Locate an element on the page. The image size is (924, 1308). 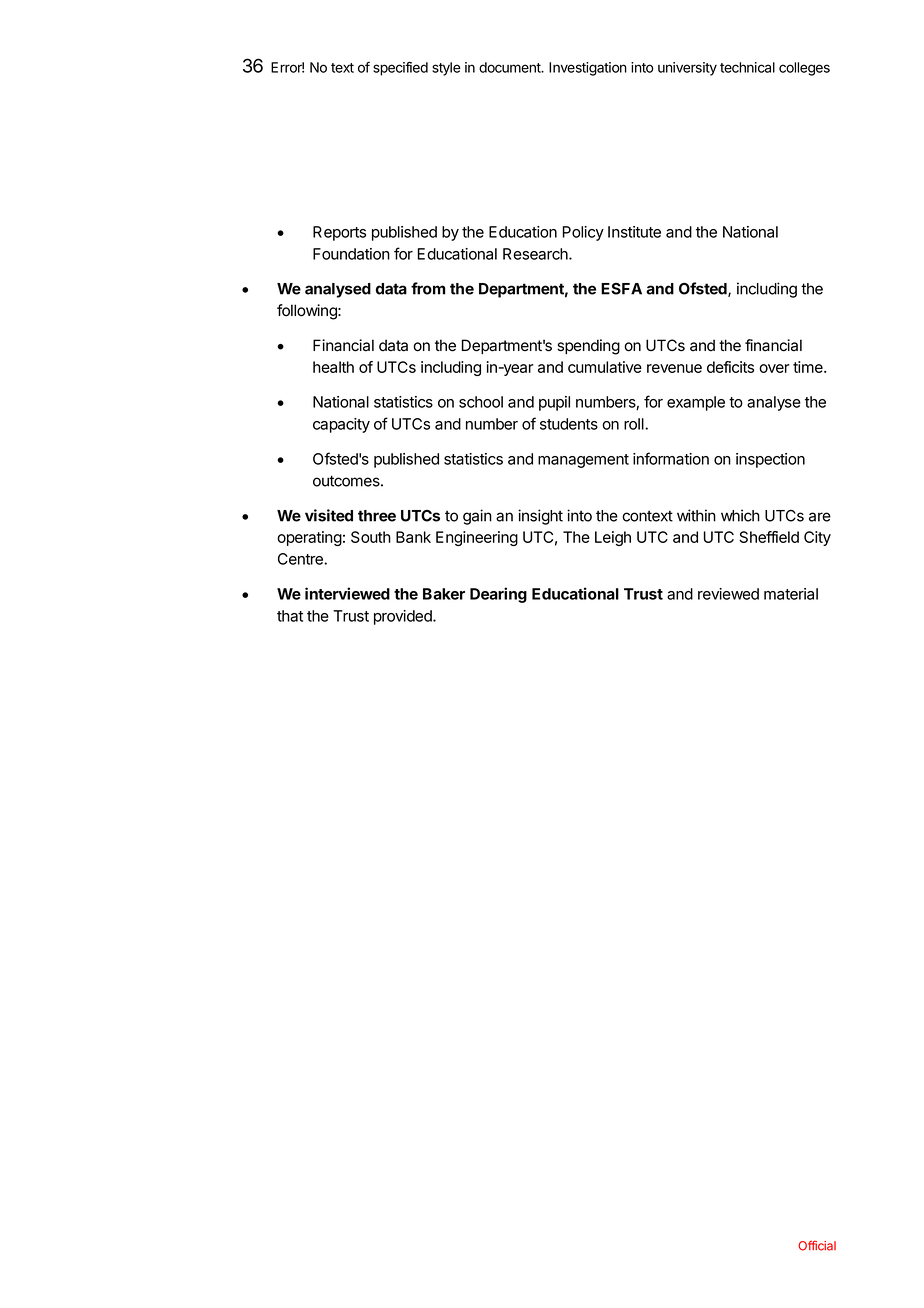
Dearing is located at coordinates (498, 595).
